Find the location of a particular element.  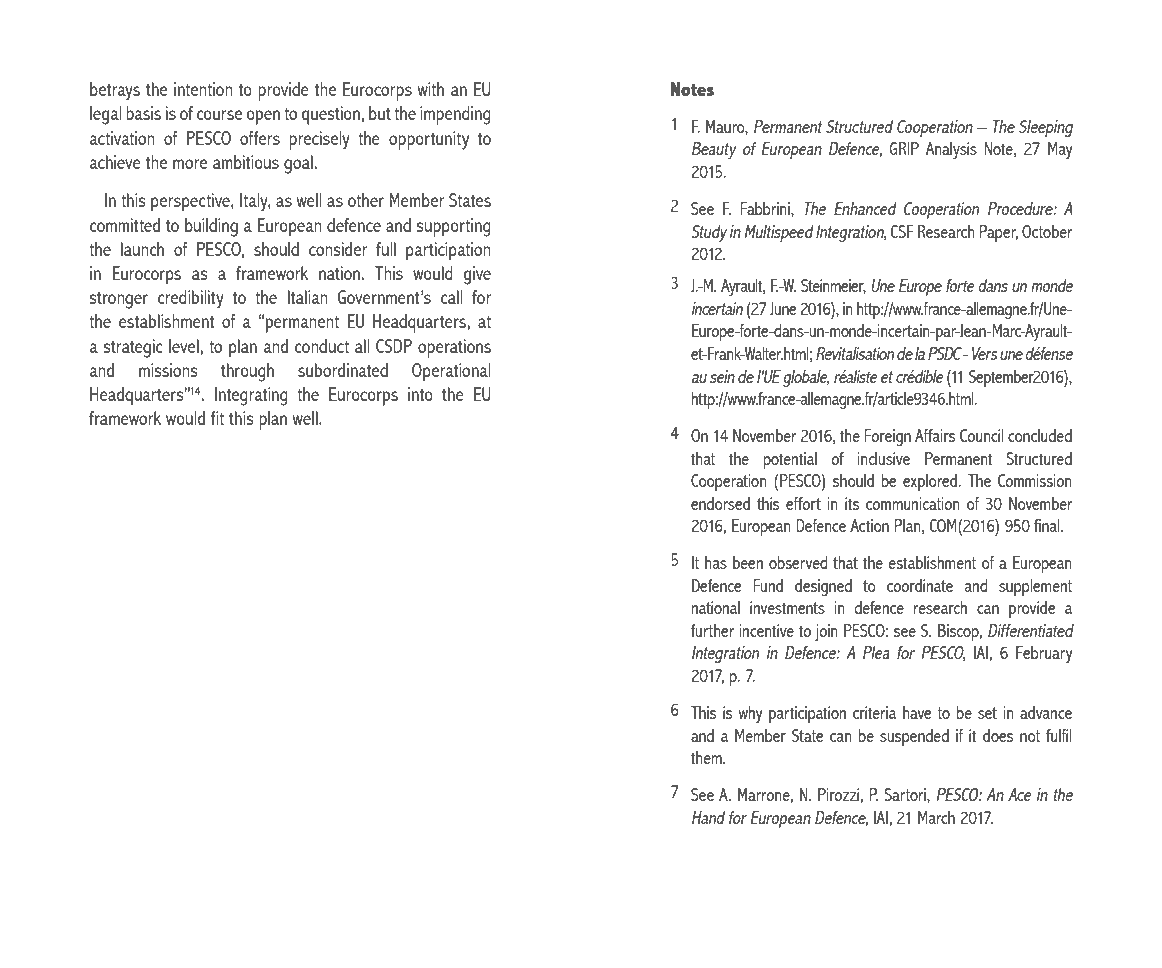

been is located at coordinates (748, 562).
